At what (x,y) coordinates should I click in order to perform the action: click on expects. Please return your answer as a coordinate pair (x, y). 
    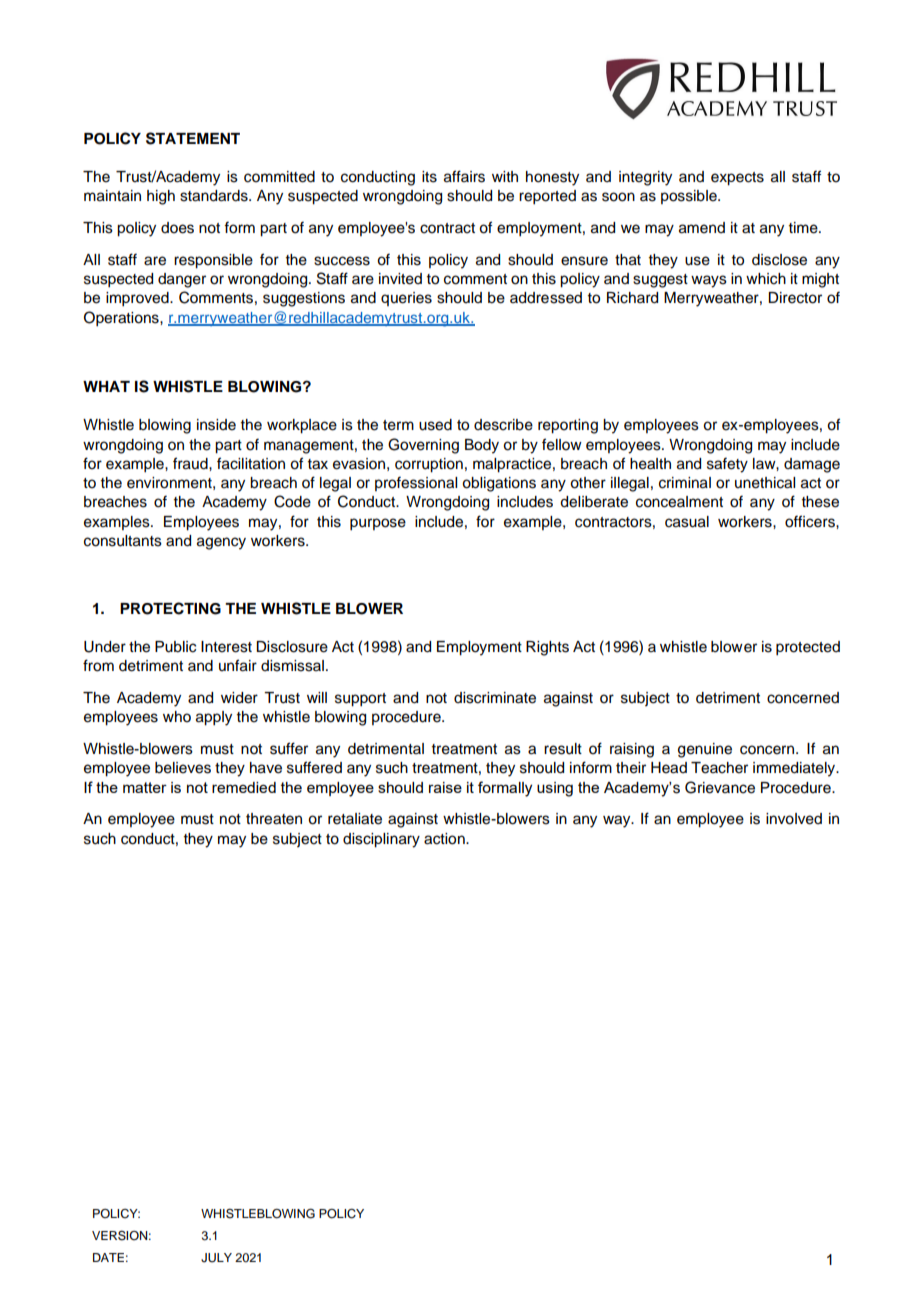
    Looking at the image, I should click on (737, 179).
